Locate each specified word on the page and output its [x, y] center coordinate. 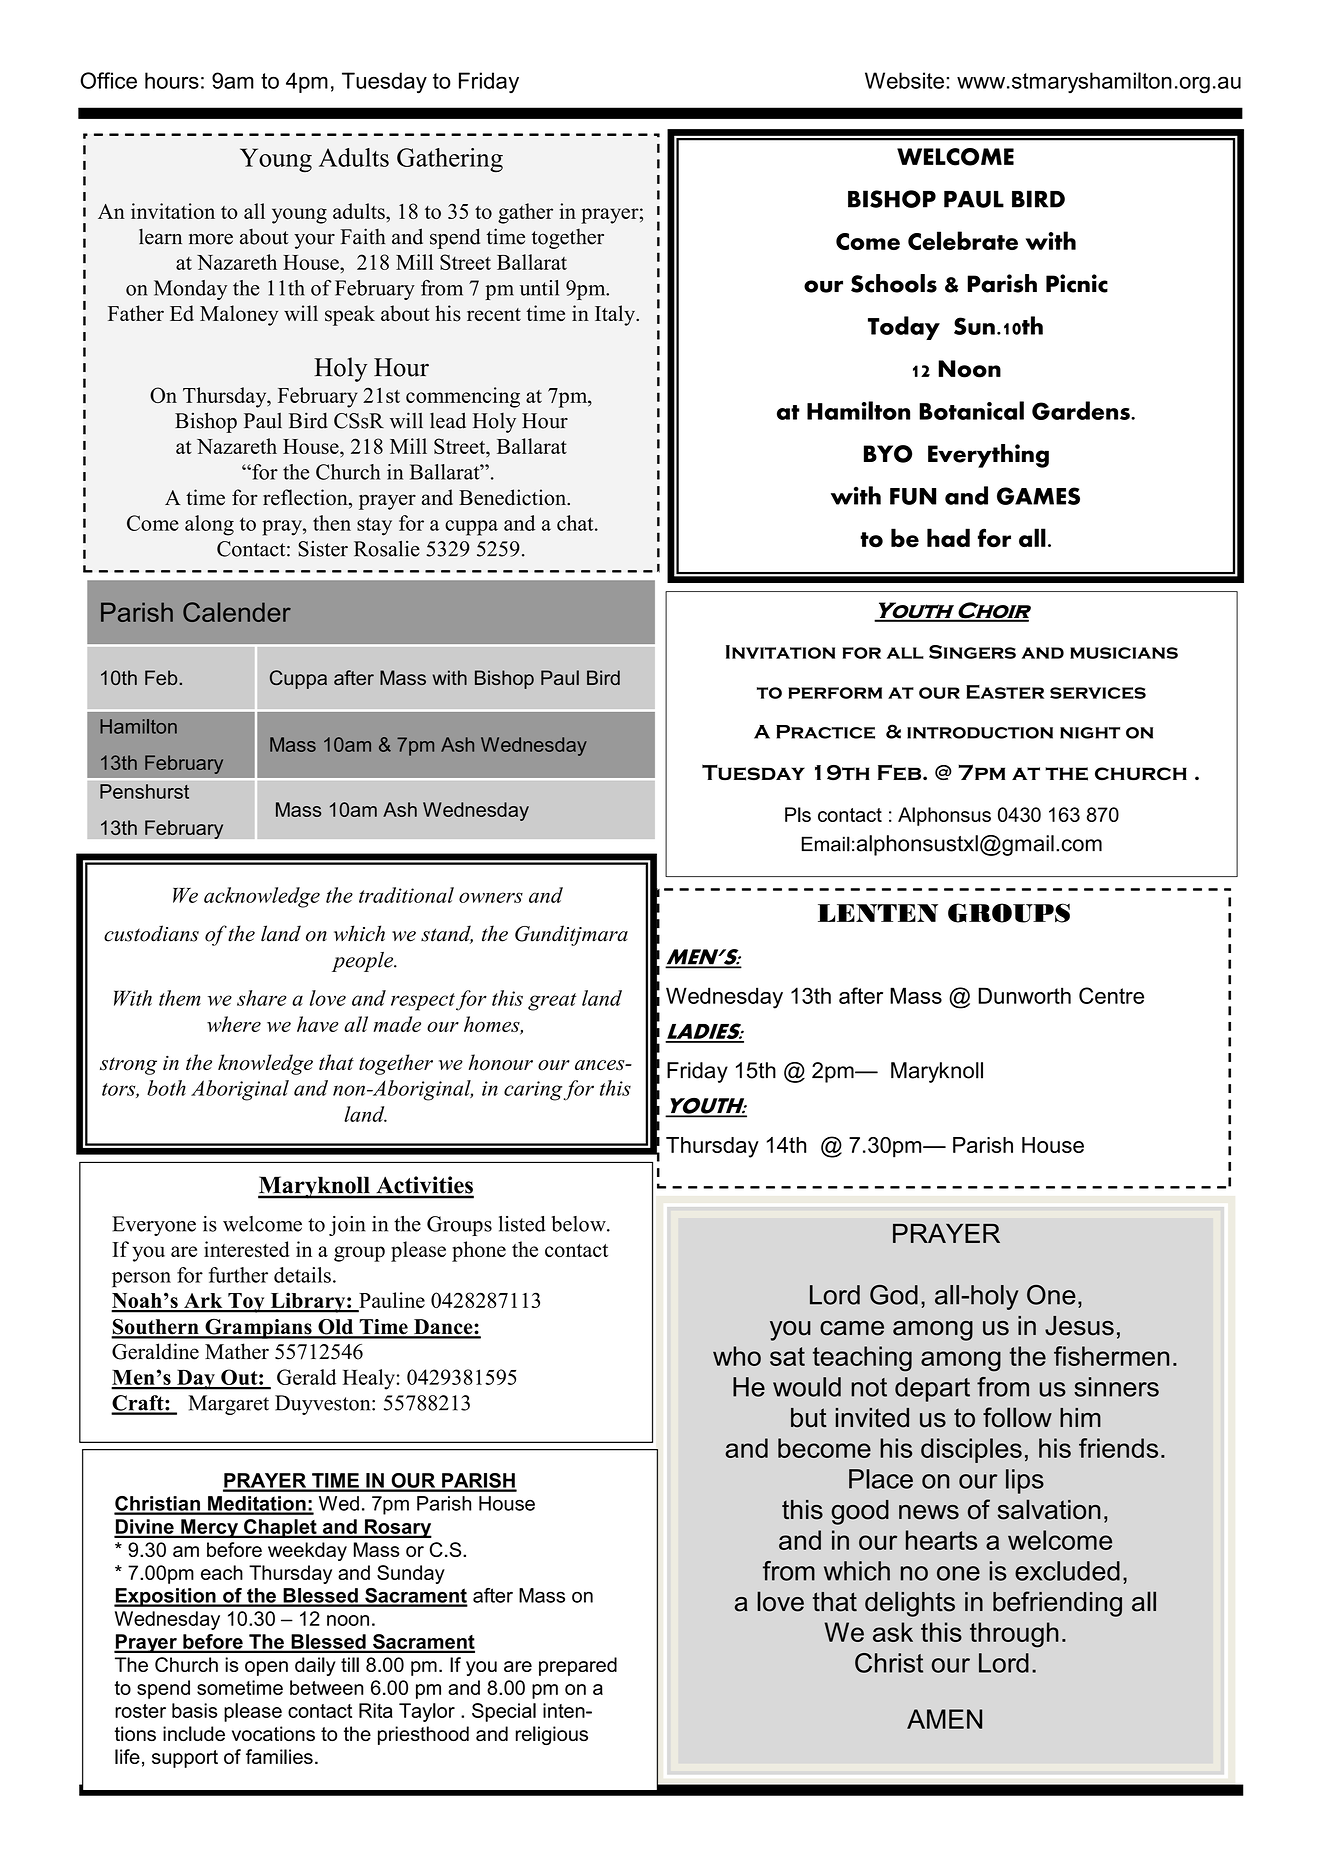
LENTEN [878, 913]
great [552, 1002]
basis [195, 1710]
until [539, 288]
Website [904, 80]
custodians [151, 933]
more [211, 239]
